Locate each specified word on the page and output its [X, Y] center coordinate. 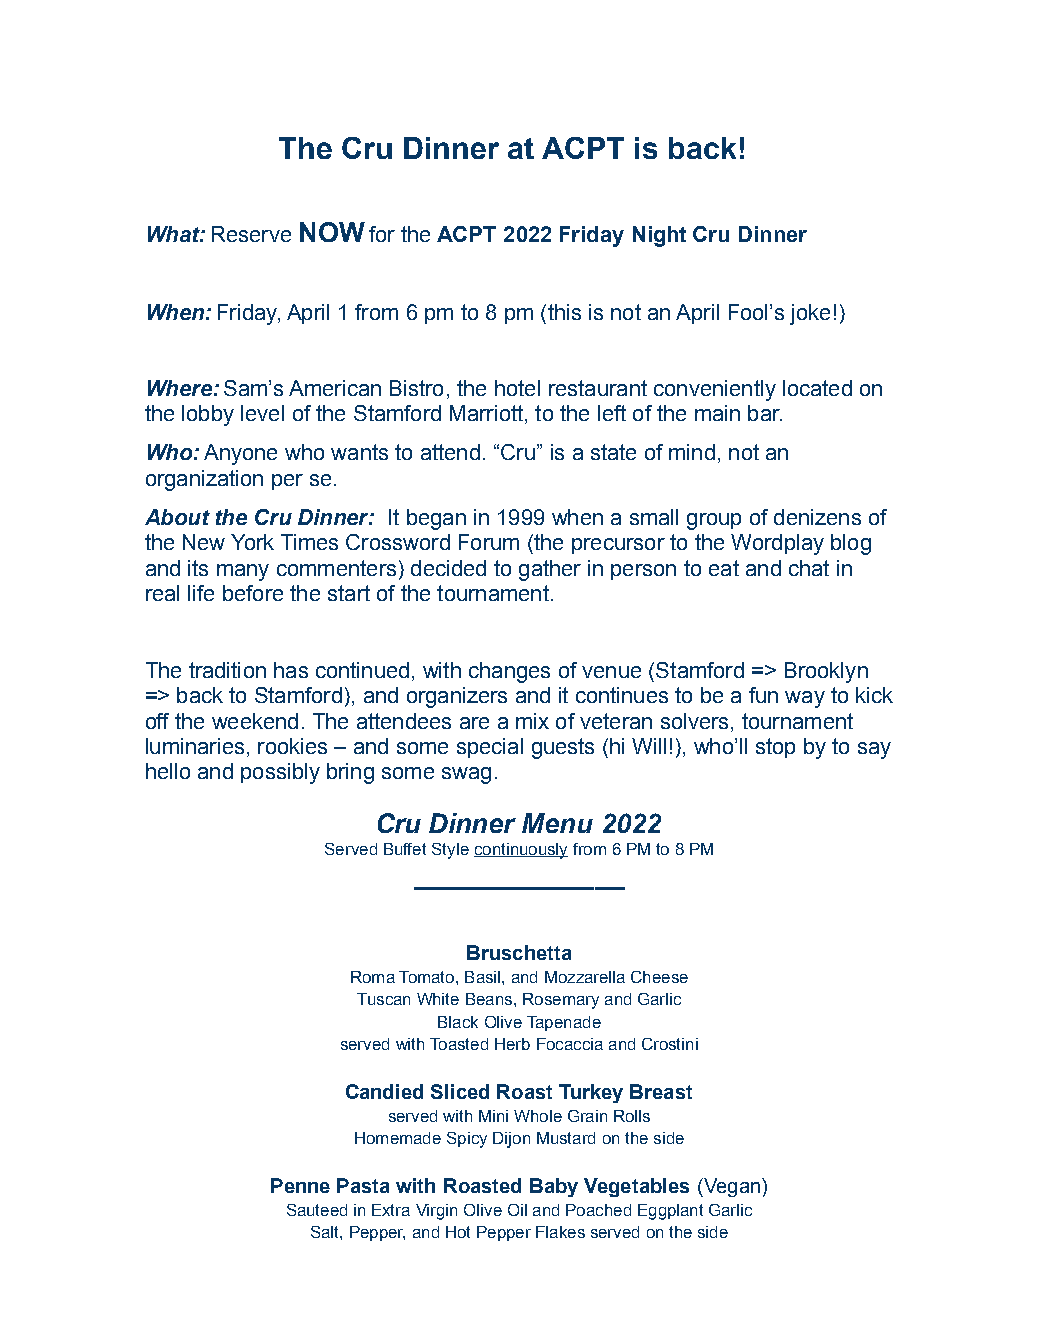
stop [775, 748]
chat [809, 568]
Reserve [251, 234]
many [243, 572]
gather [550, 570]
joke [810, 314]
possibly [280, 773]
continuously [521, 851]
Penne [300, 1185]
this [564, 312]
